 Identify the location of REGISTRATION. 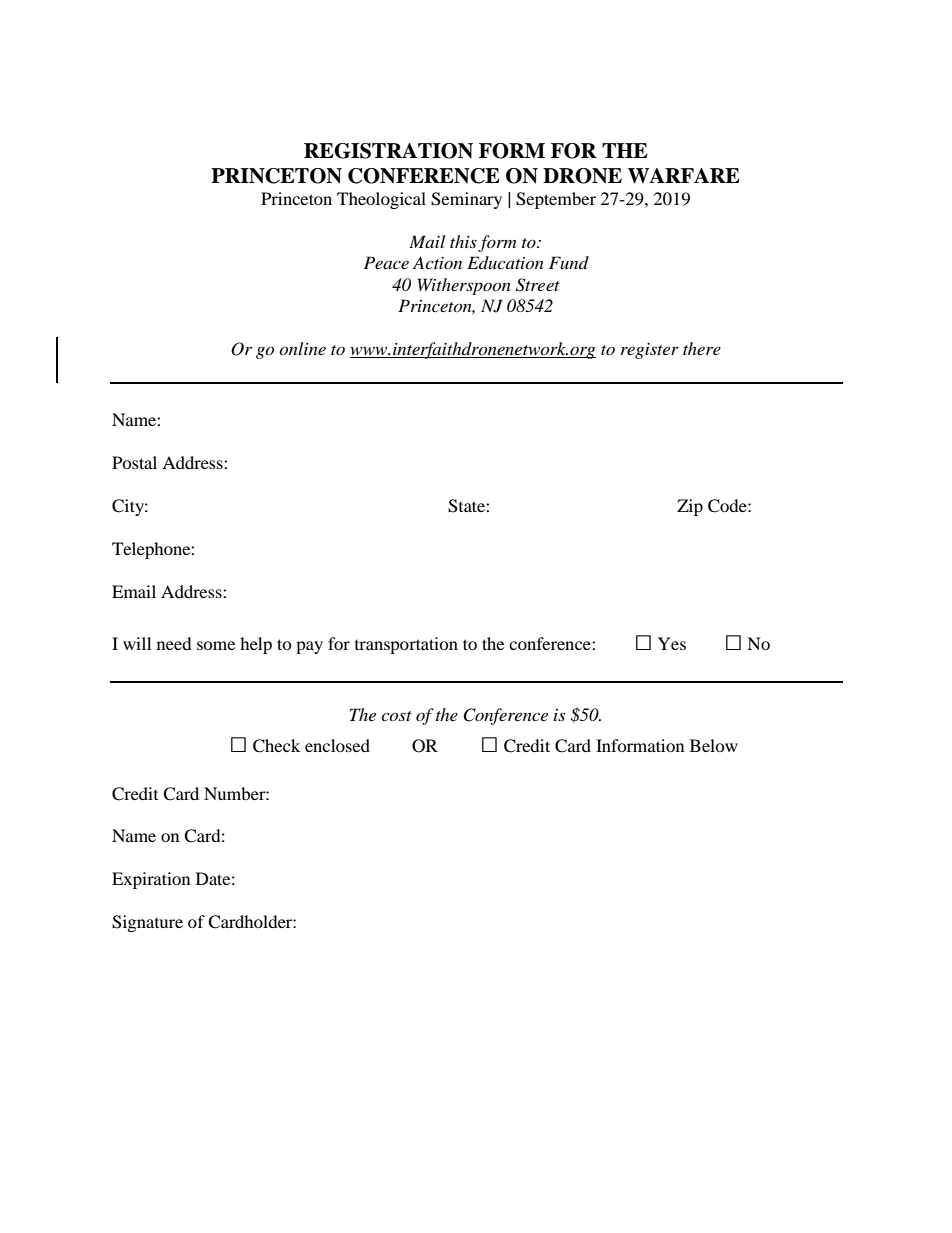
(388, 151).
